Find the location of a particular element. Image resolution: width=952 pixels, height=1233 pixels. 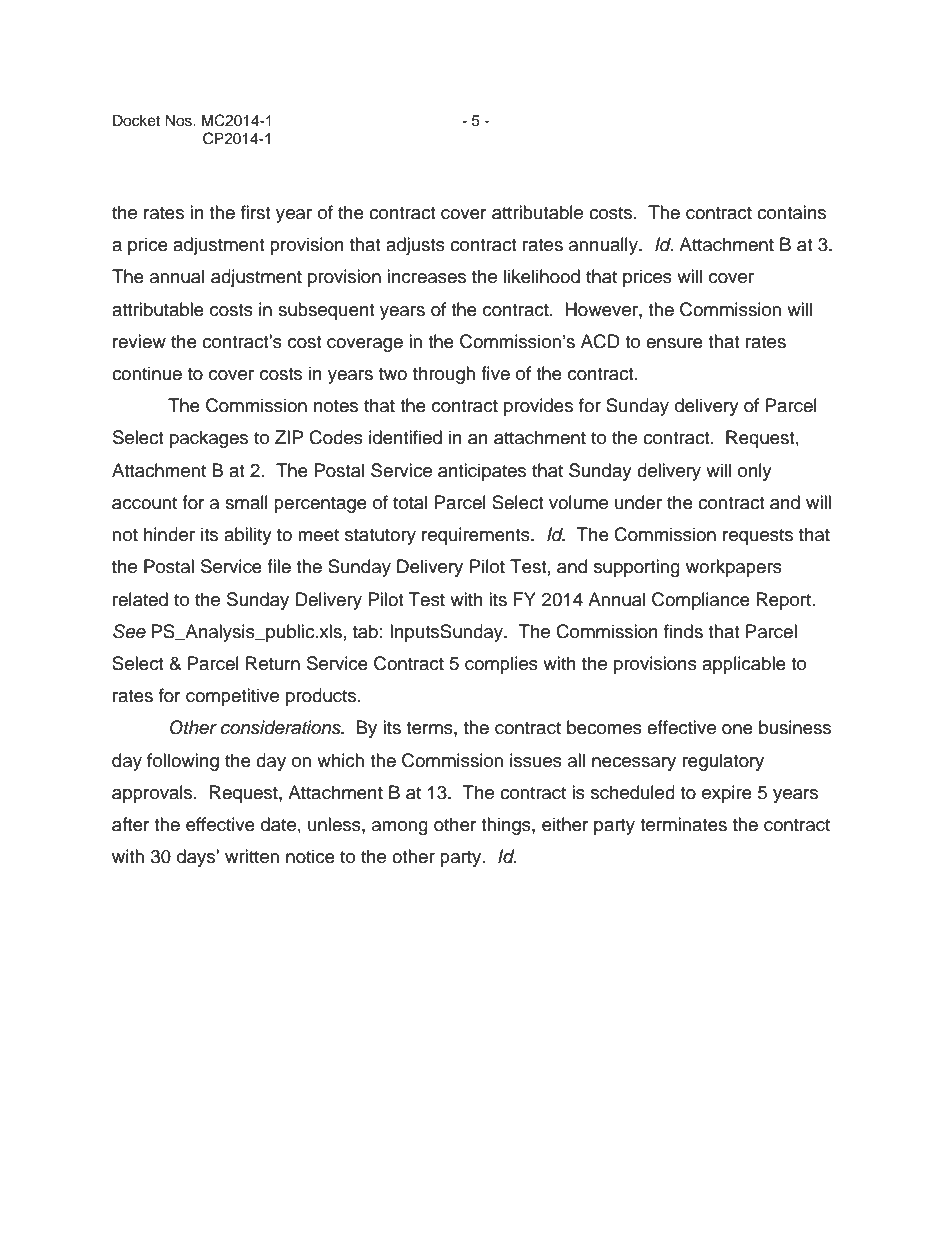

written is located at coordinates (252, 856).
